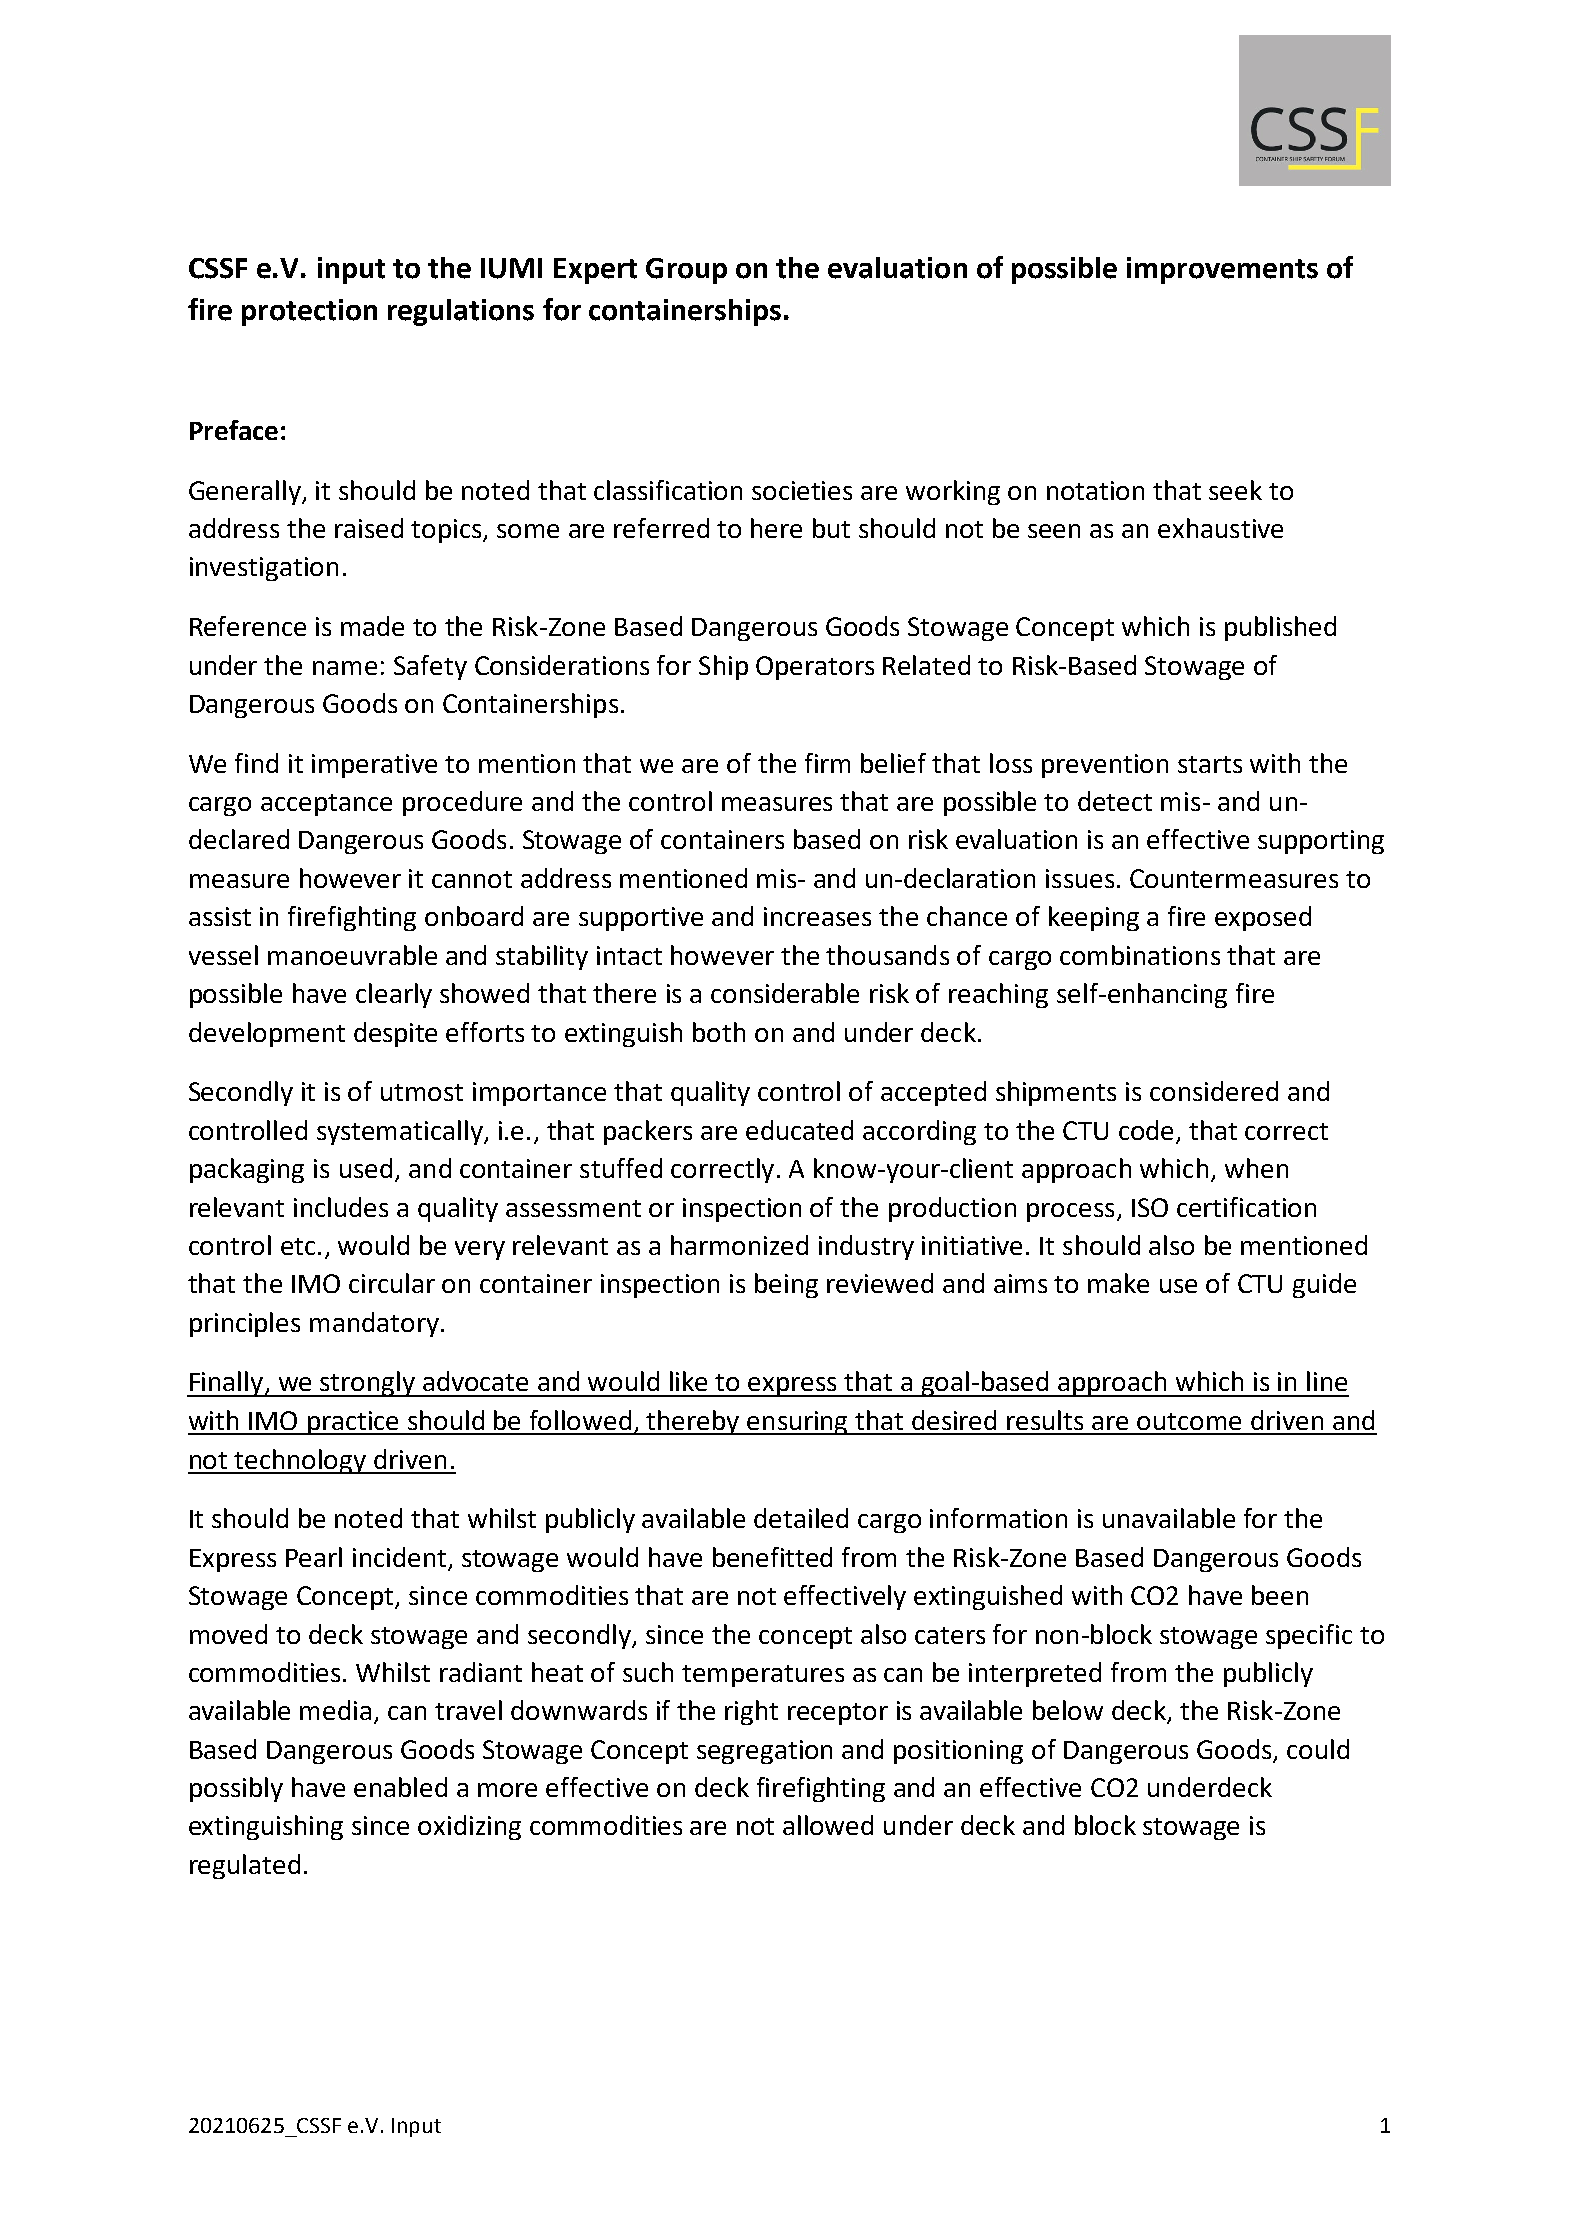 Image resolution: width=1579 pixels, height=2233 pixels. What do you see at coordinates (686, 271) in the screenshot?
I see `Group` at bounding box center [686, 271].
